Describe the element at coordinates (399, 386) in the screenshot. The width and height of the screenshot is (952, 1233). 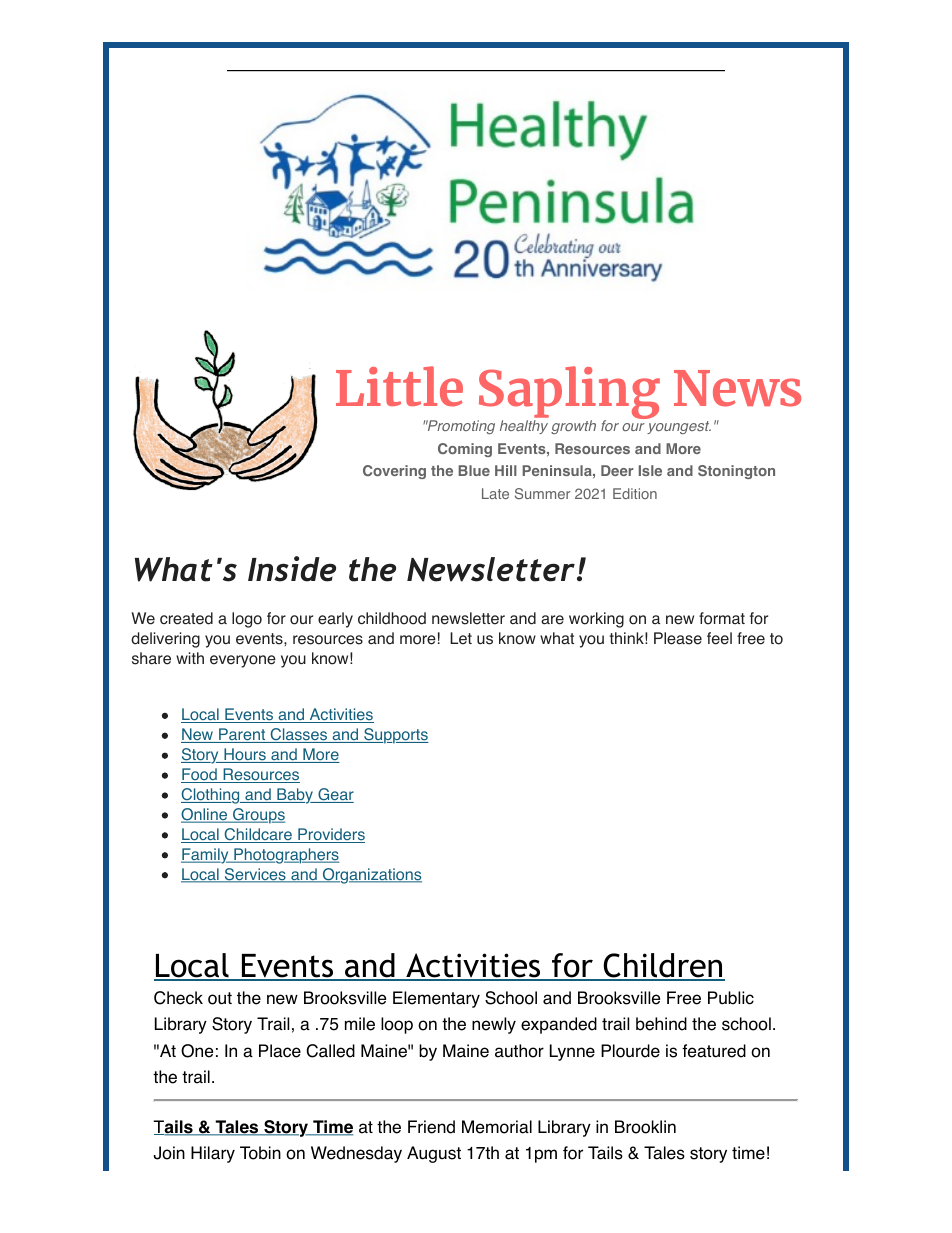
I see `Little` at that location.
